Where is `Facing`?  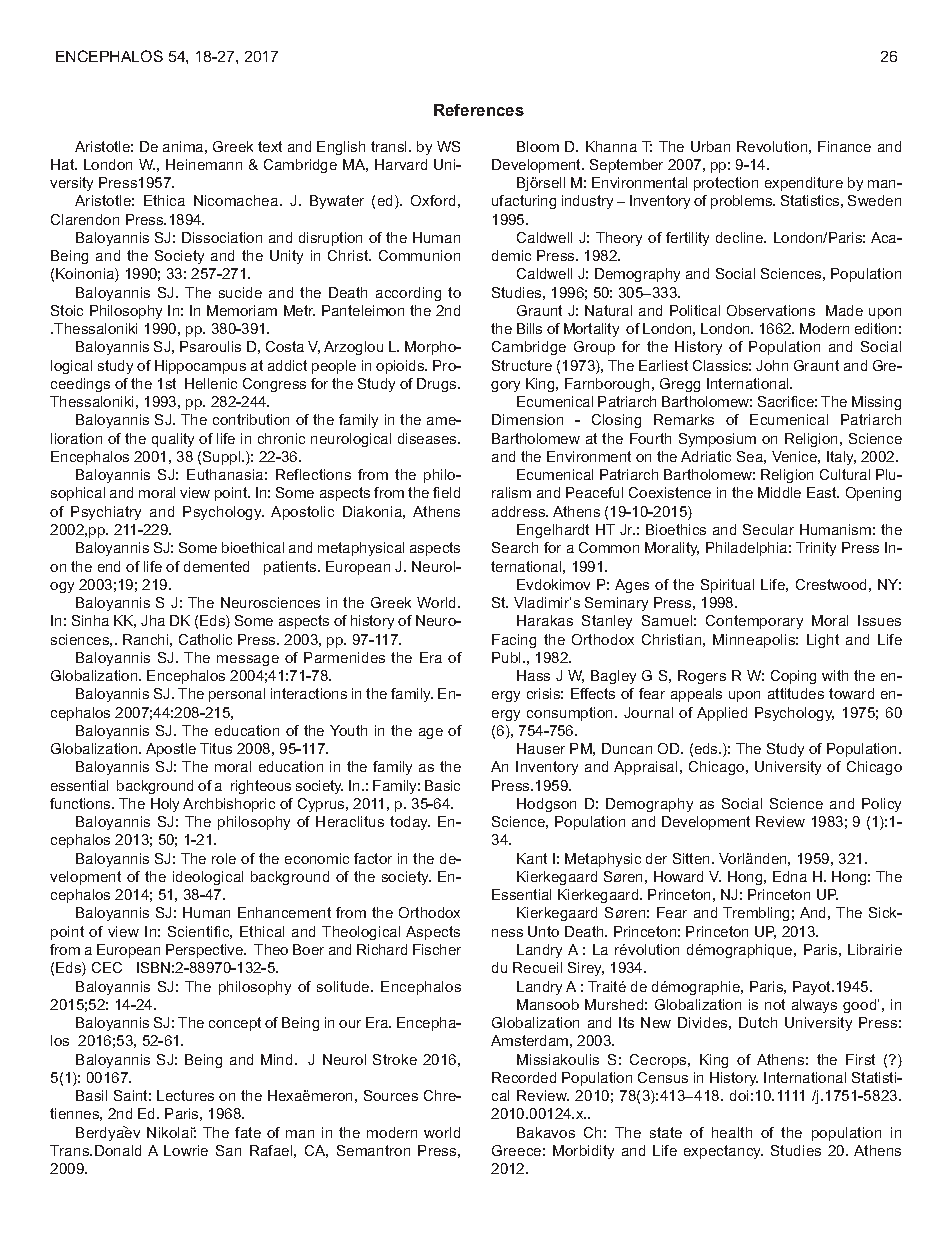
Facing is located at coordinates (514, 641).
